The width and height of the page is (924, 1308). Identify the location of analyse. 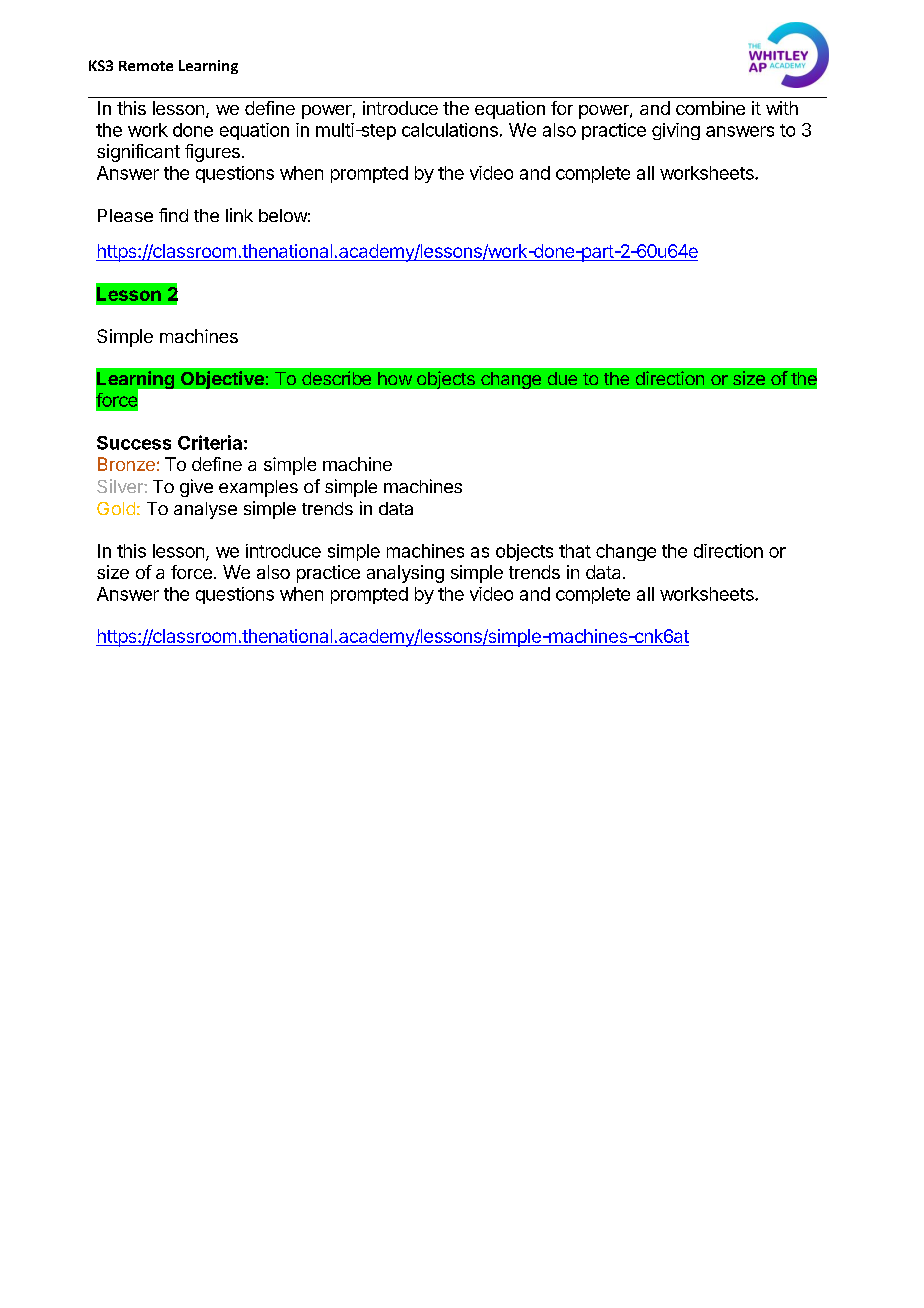
(205, 510).
